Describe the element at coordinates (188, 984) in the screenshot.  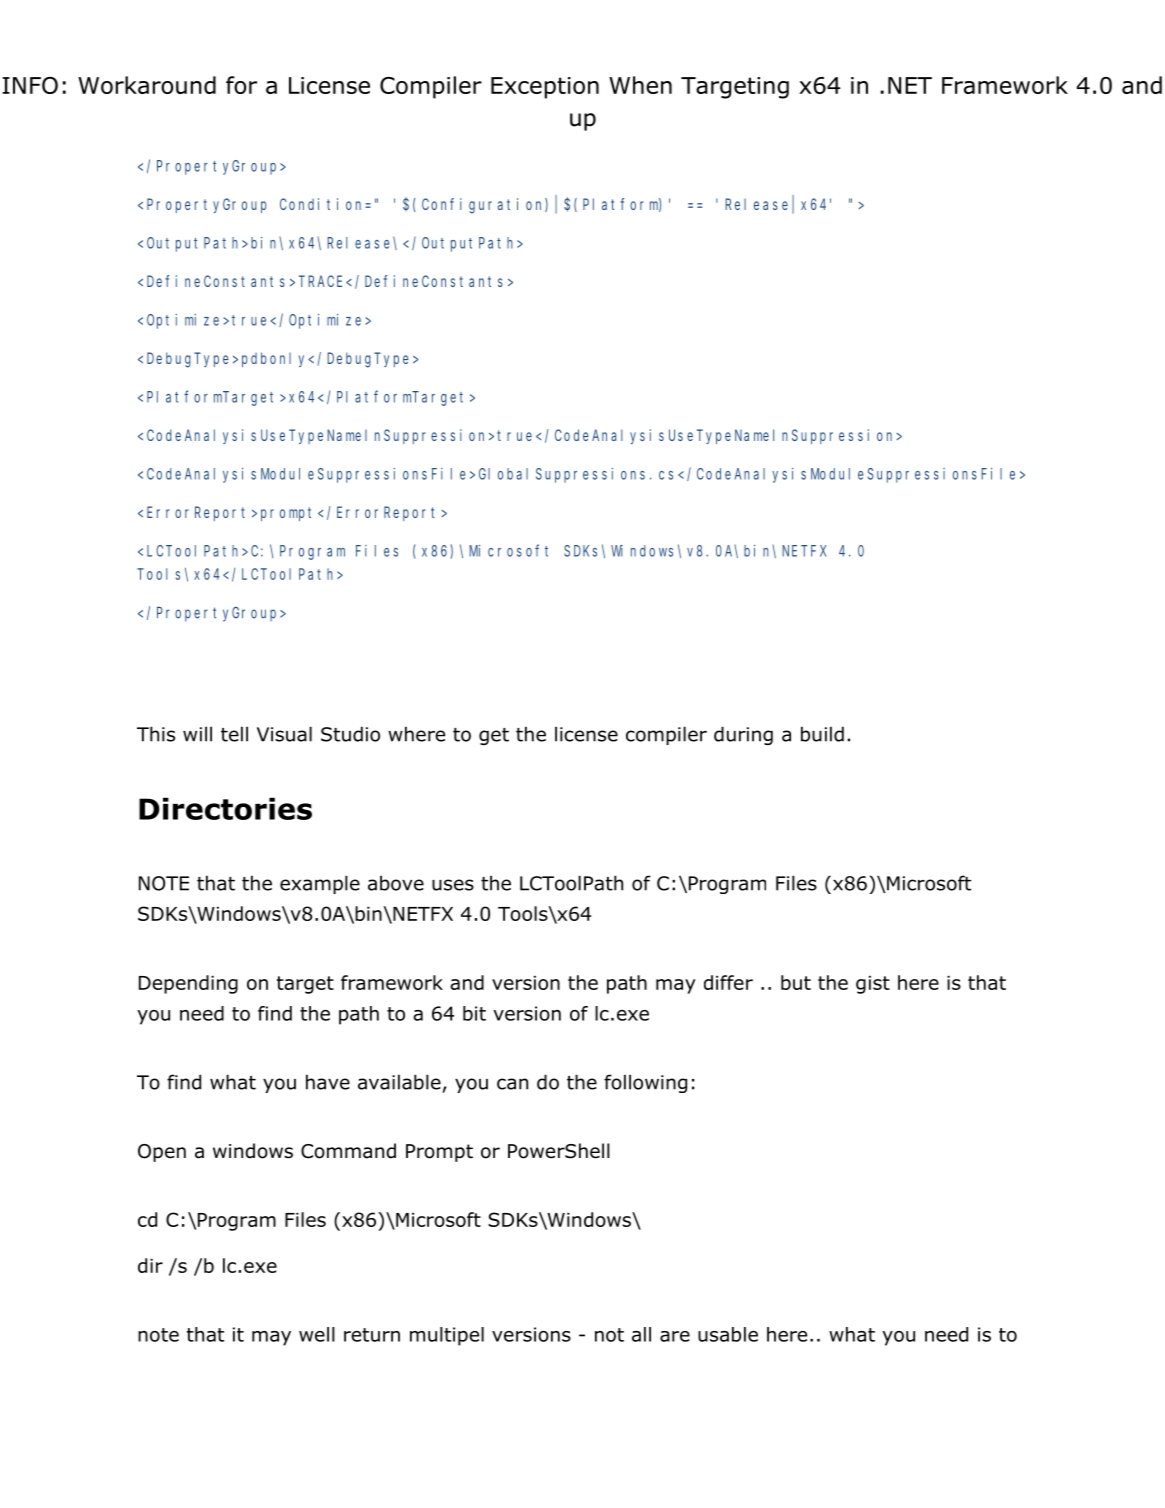
I see `Depending` at that location.
